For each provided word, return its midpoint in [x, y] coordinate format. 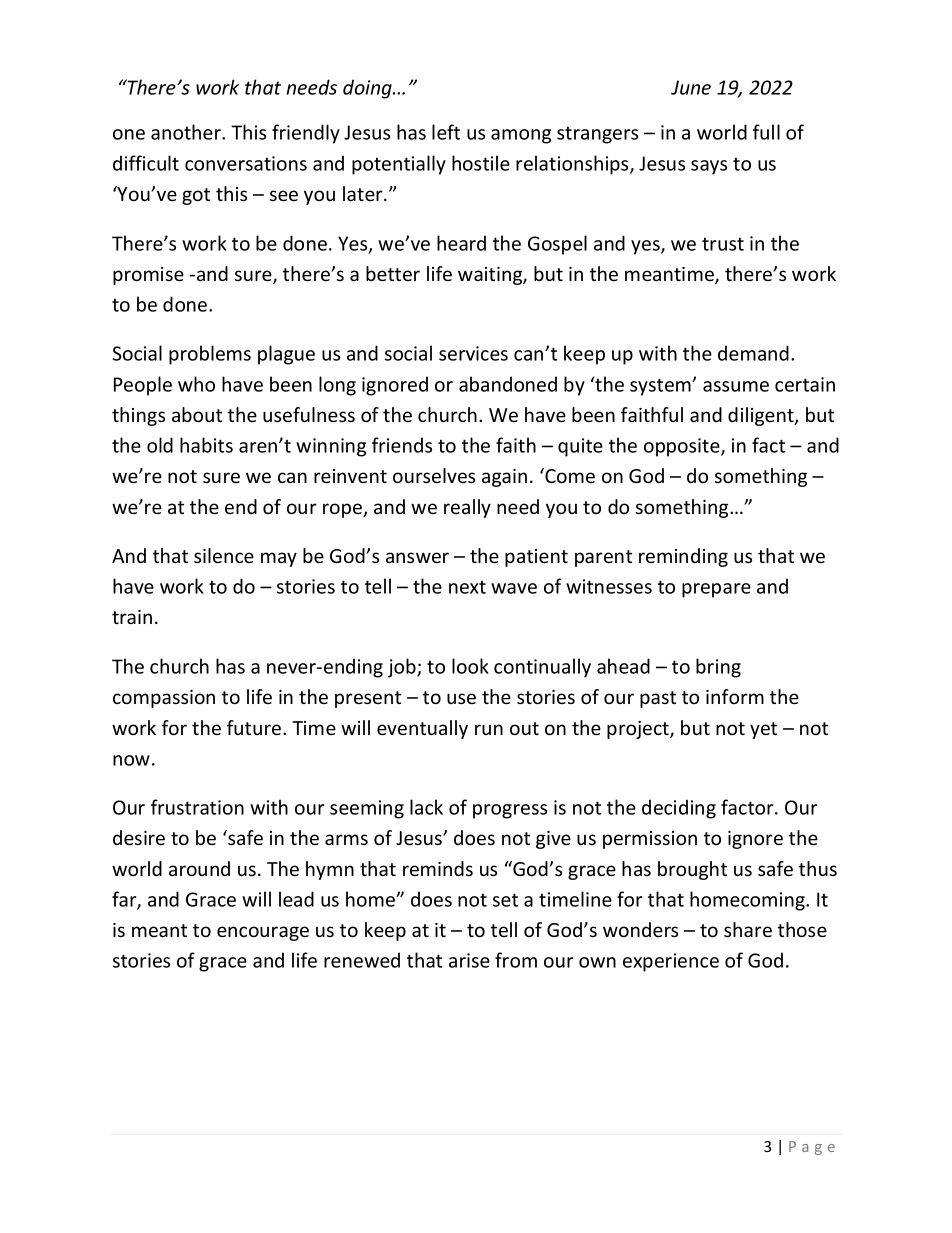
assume [736, 386]
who [196, 384]
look [470, 666]
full [766, 132]
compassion [164, 699]
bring [718, 668]
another [187, 132]
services [473, 353]
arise [469, 960]
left [446, 132]
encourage [263, 933]
